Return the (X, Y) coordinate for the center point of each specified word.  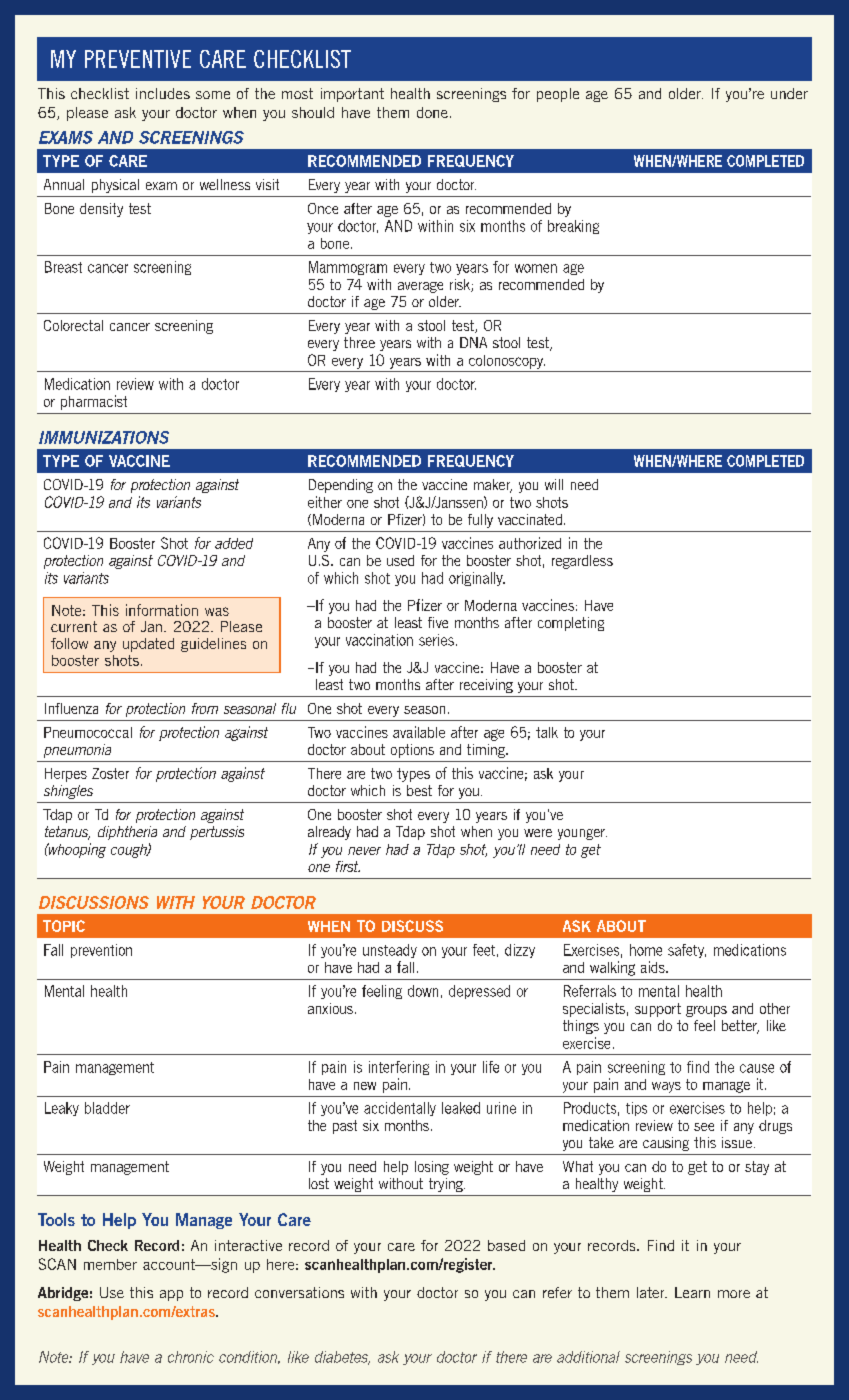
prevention (101, 951)
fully (480, 521)
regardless (582, 562)
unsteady (390, 951)
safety (687, 951)
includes (163, 93)
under (789, 93)
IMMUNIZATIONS (104, 437)
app (171, 1295)
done (432, 112)
